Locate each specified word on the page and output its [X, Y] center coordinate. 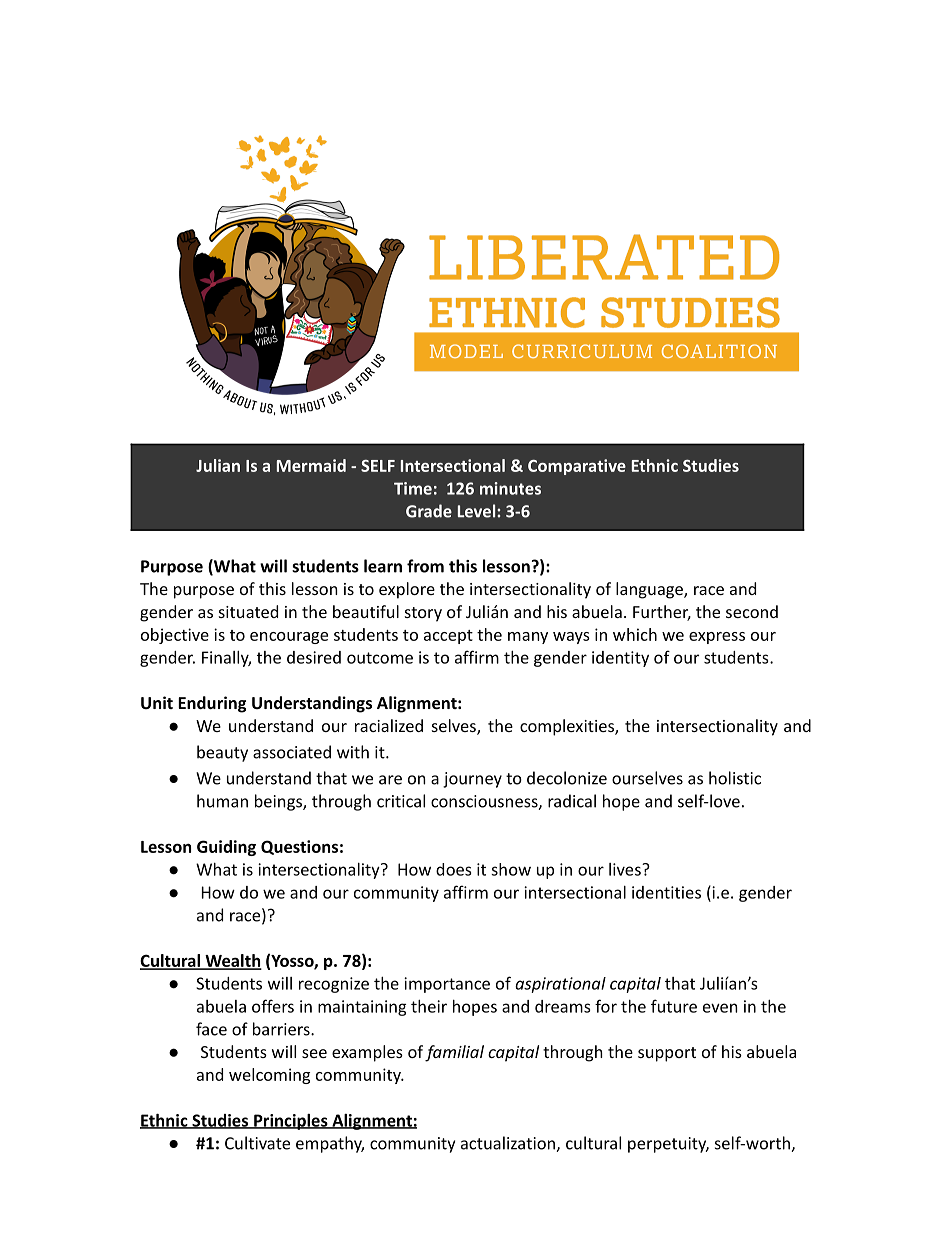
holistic [735, 778]
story [423, 614]
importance [447, 985]
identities [666, 892]
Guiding [226, 848]
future [674, 1006]
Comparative [577, 467]
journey [472, 780]
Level [478, 511]
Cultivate [257, 1143]
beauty [222, 753]
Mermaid [311, 465]
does [454, 869]
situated [248, 611]
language [650, 590]
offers [273, 1006]
